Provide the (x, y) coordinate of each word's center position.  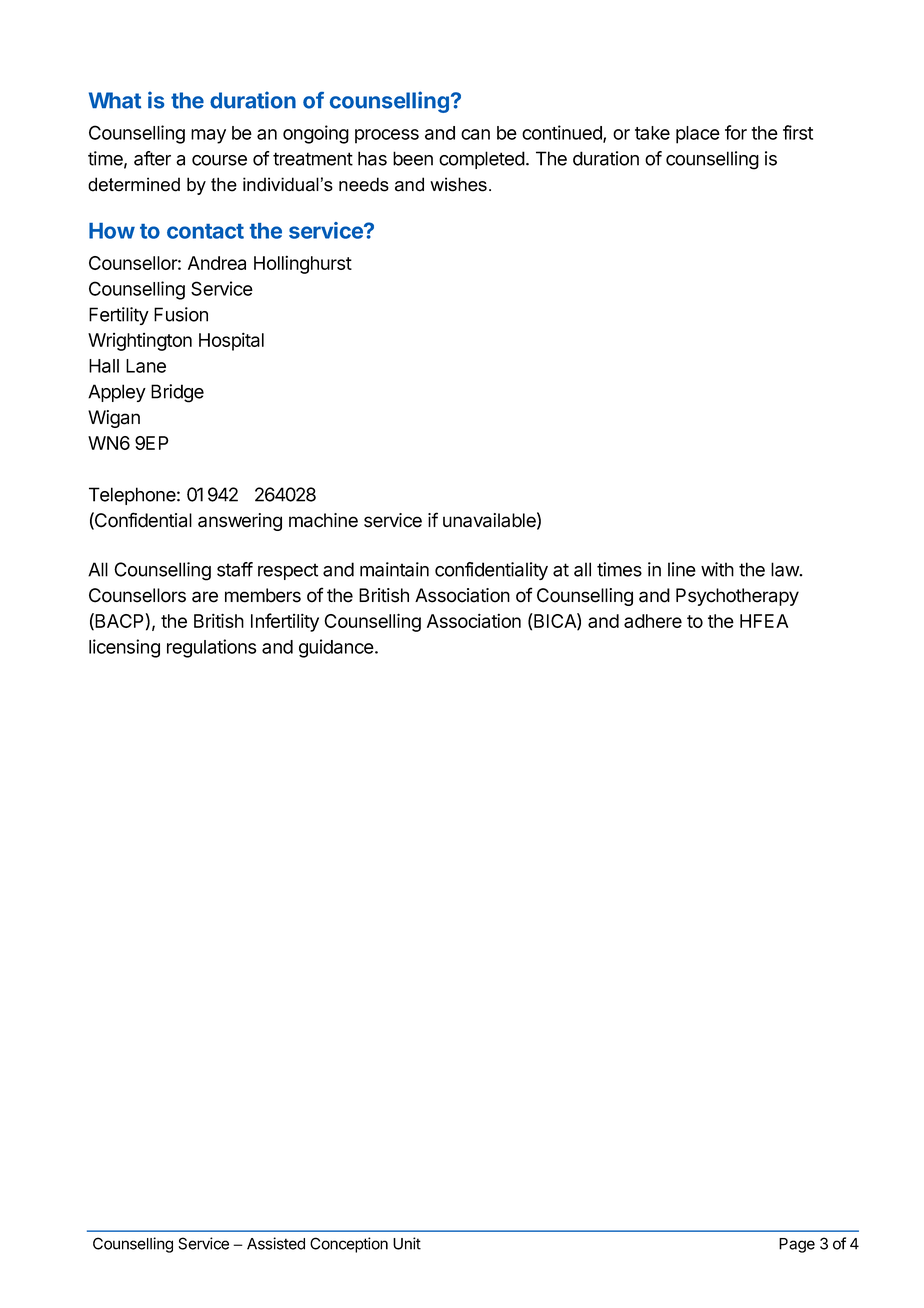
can (475, 134)
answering (240, 522)
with (717, 569)
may (208, 136)
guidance (336, 648)
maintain (394, 569)
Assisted (276, 1243)
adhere (653, 621)
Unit (407, 1243)
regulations (211, 648)
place (698, 135)
